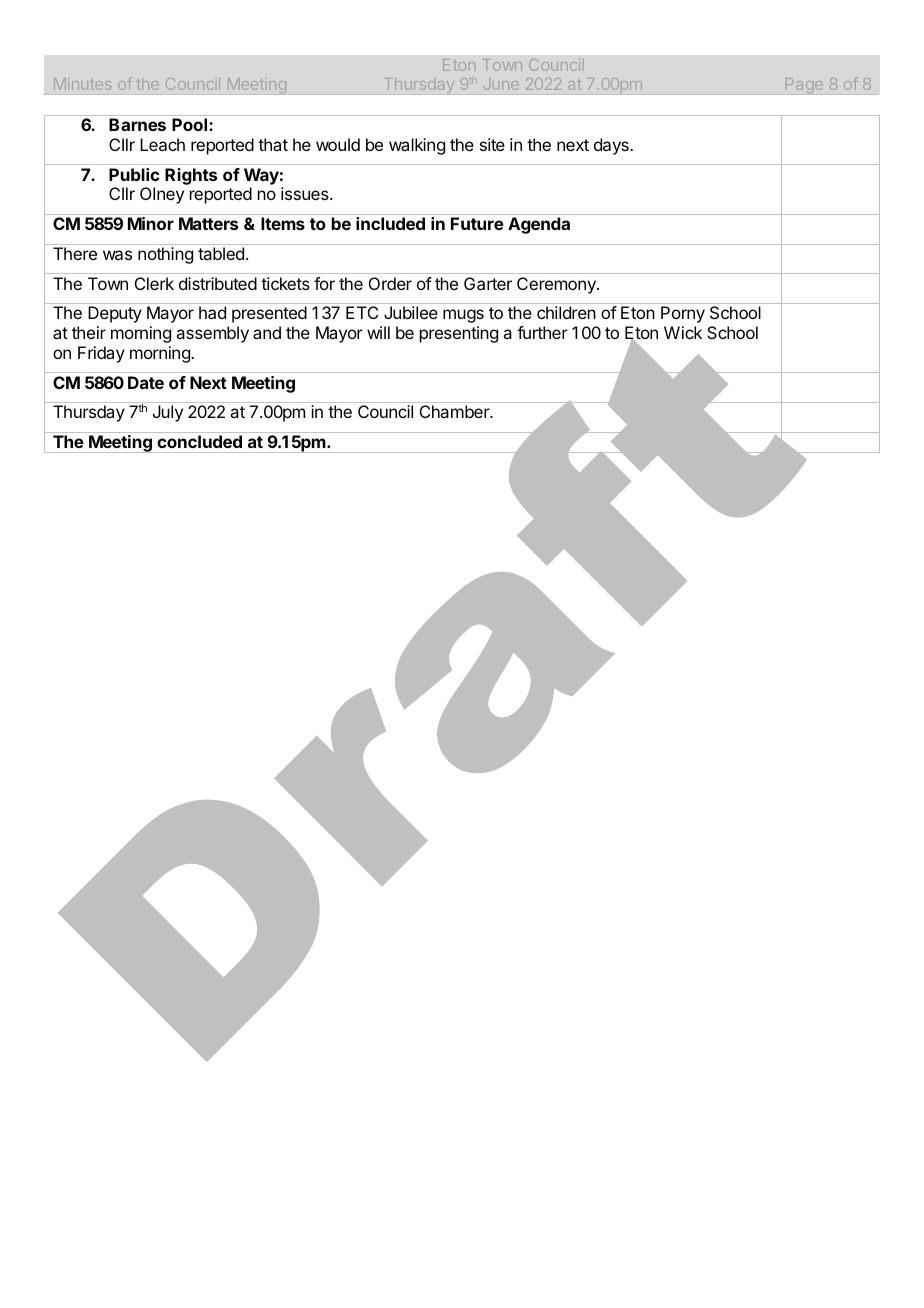 Image resolution: width=924 pixels, height=1308 pixels. Describe the element at coordinates (463, 316) in the page. I see `mugs` at that location.
